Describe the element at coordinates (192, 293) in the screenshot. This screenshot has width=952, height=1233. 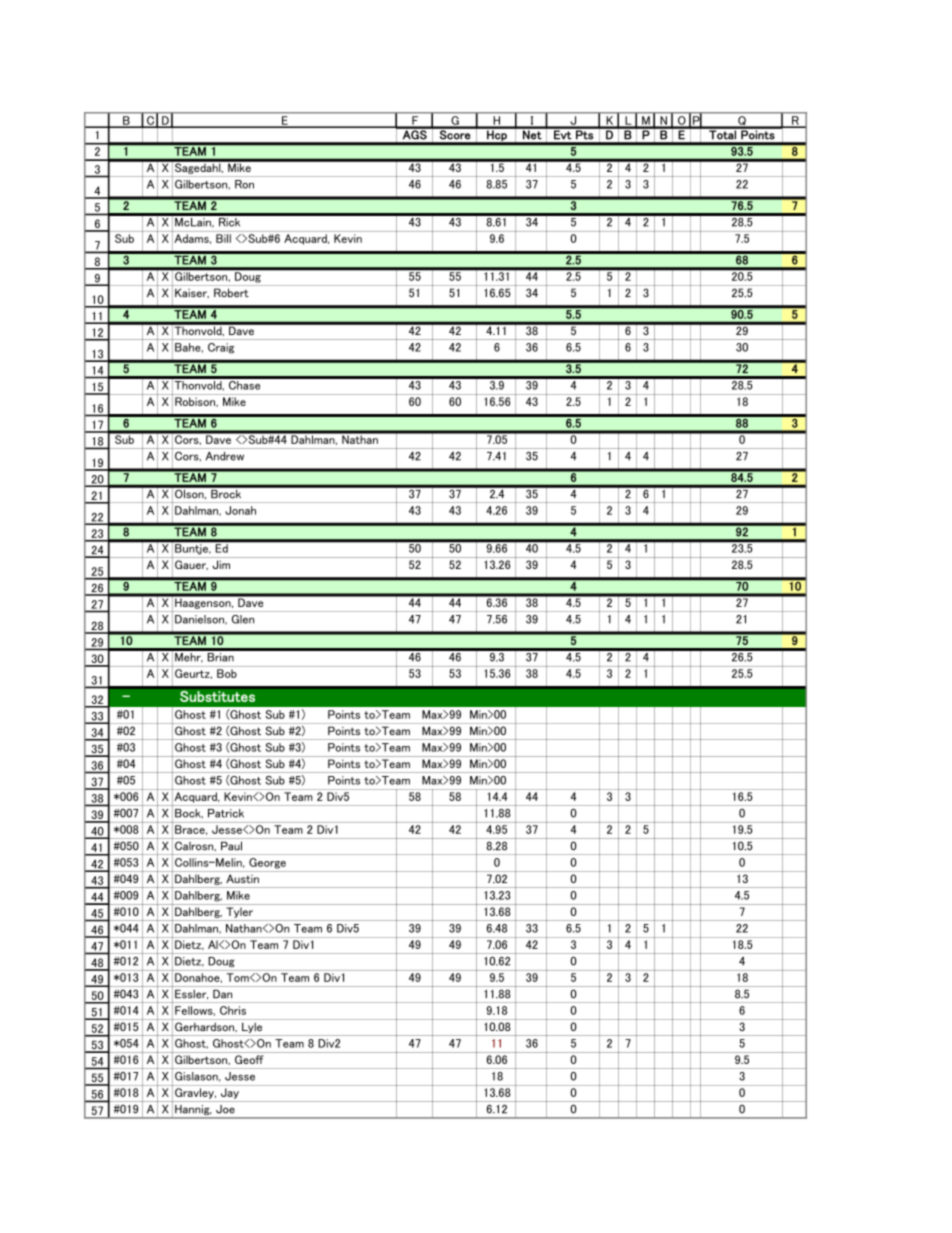
I see `Kaiser` at that location.
